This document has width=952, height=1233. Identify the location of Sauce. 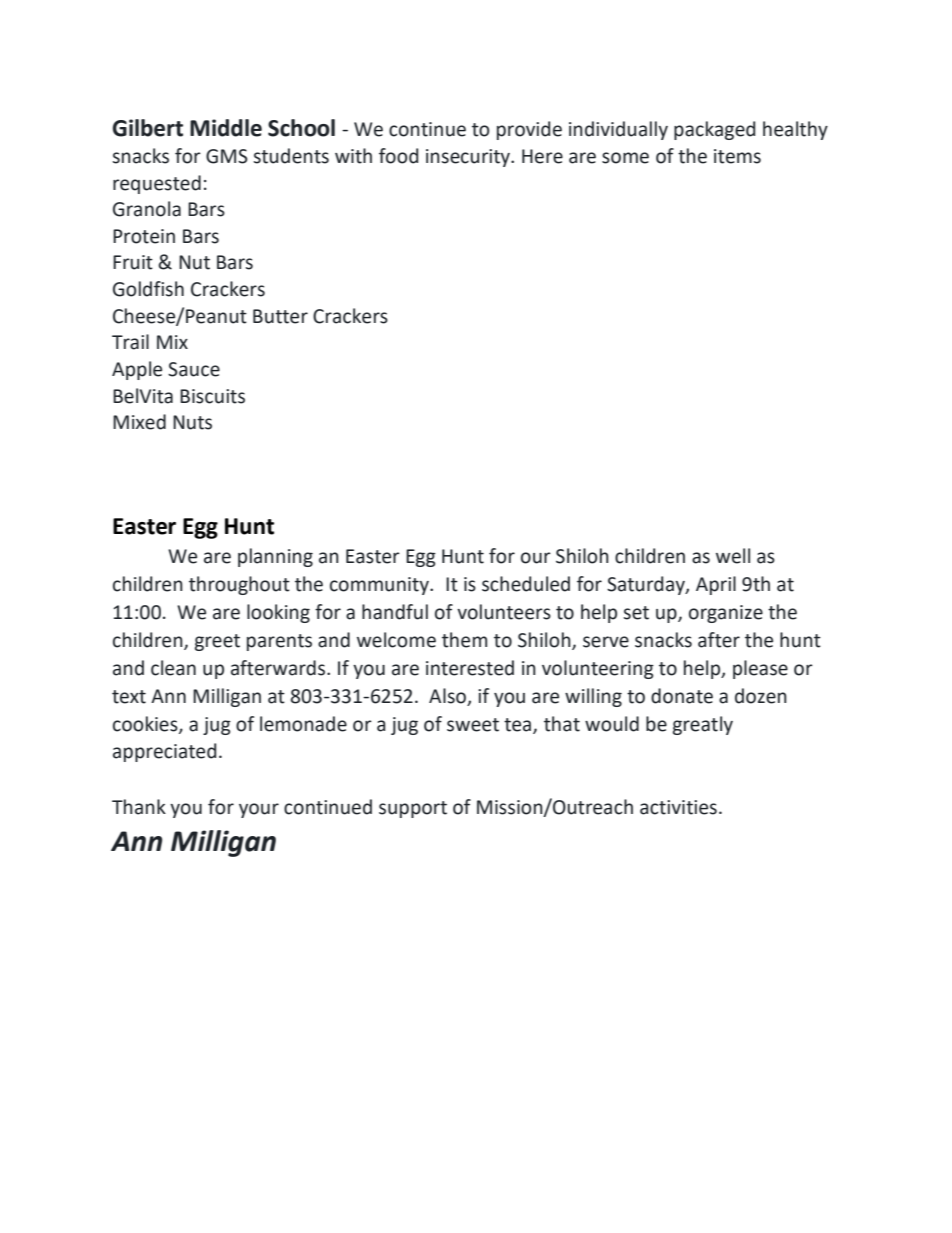
(194, 369).
